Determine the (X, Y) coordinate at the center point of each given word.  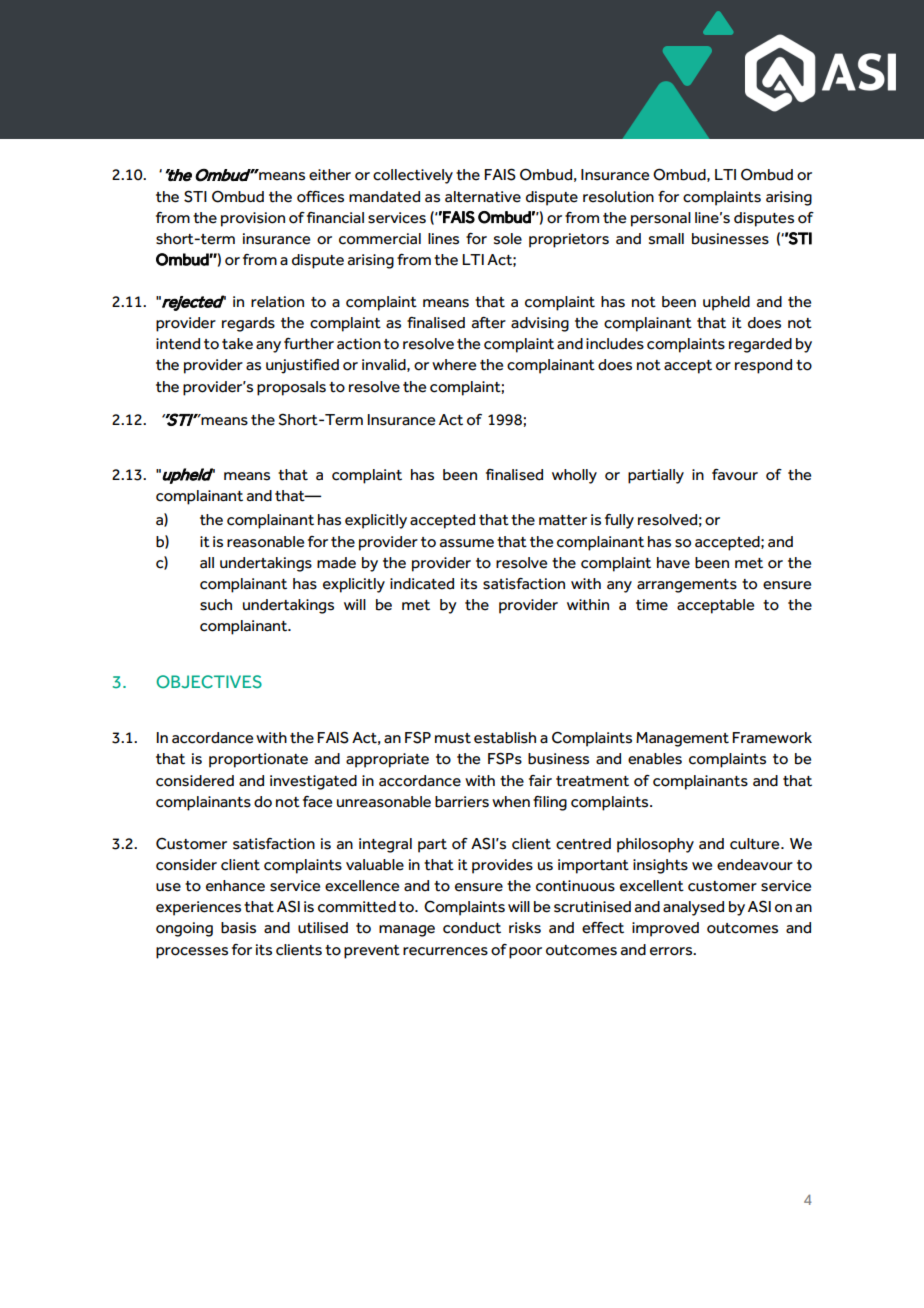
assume (467, 543)
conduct (472, 928)
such (216, 605)
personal (661, 219)
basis (238, 928)
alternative (483, 197)
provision (253, 219)
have (673, 563)
